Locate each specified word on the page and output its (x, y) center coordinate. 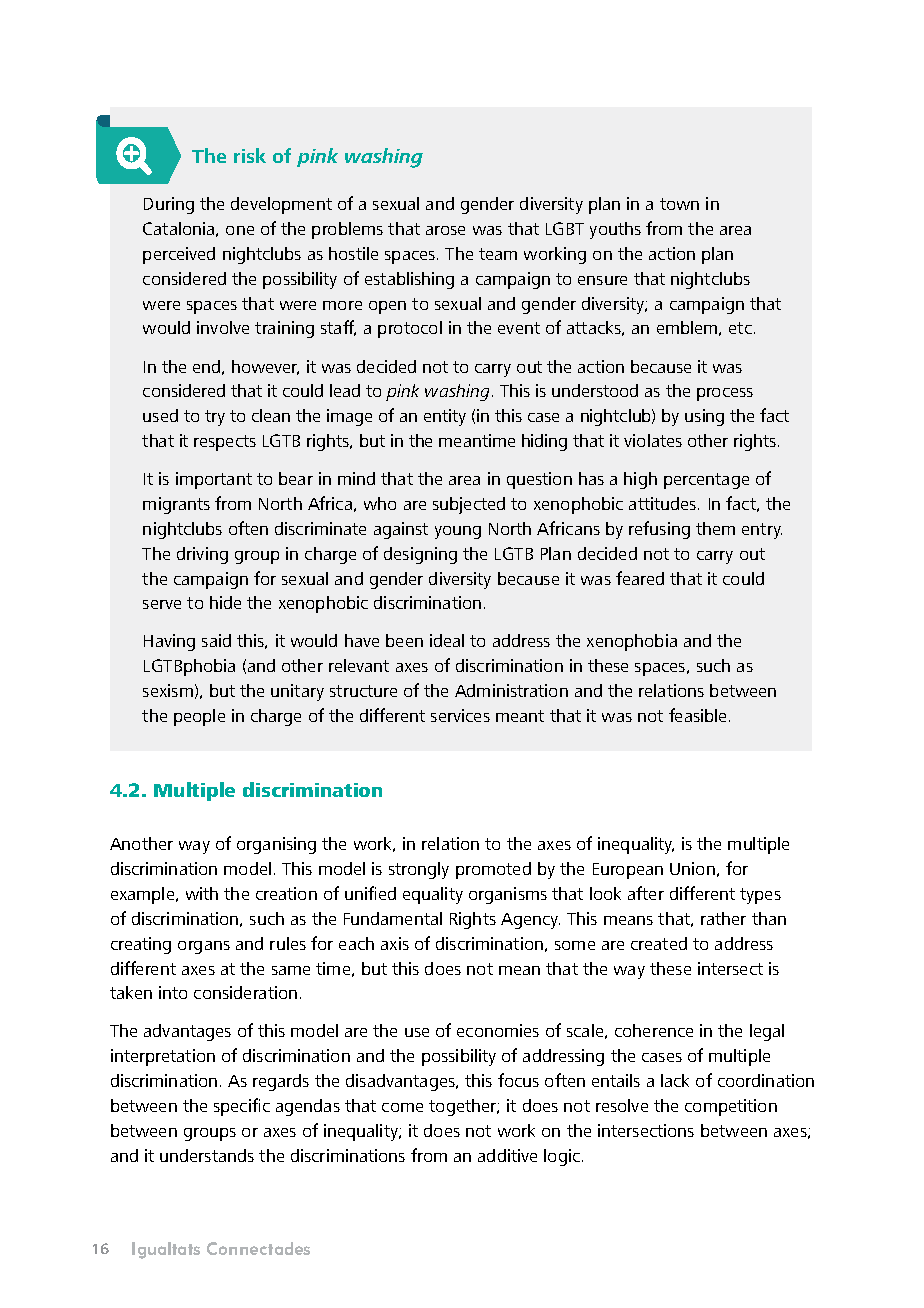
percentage (706, 481)
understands (207, 1155)
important (214, 480)
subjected (469, 505)
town (679, 204)
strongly (419, 870)
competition (731, 1107)
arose (445, 230)
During (169, 205)
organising (276, 845)
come (402, 1107)
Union (692, 868)
